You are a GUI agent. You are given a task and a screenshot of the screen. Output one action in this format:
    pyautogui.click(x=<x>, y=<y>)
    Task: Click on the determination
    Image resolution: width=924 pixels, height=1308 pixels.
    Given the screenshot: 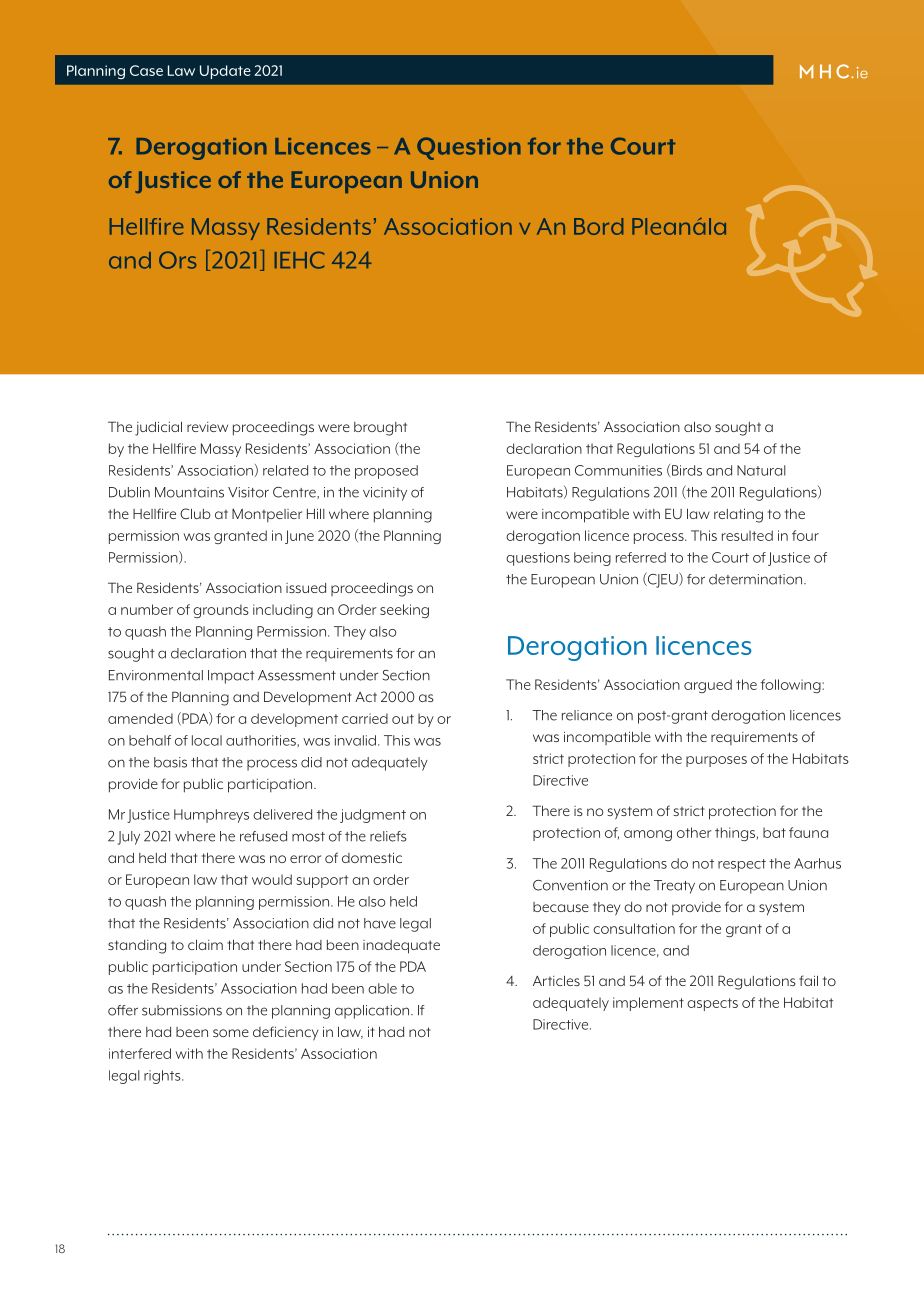 What is the action you would take?
    pyautogui.click(x=757, y=579)
